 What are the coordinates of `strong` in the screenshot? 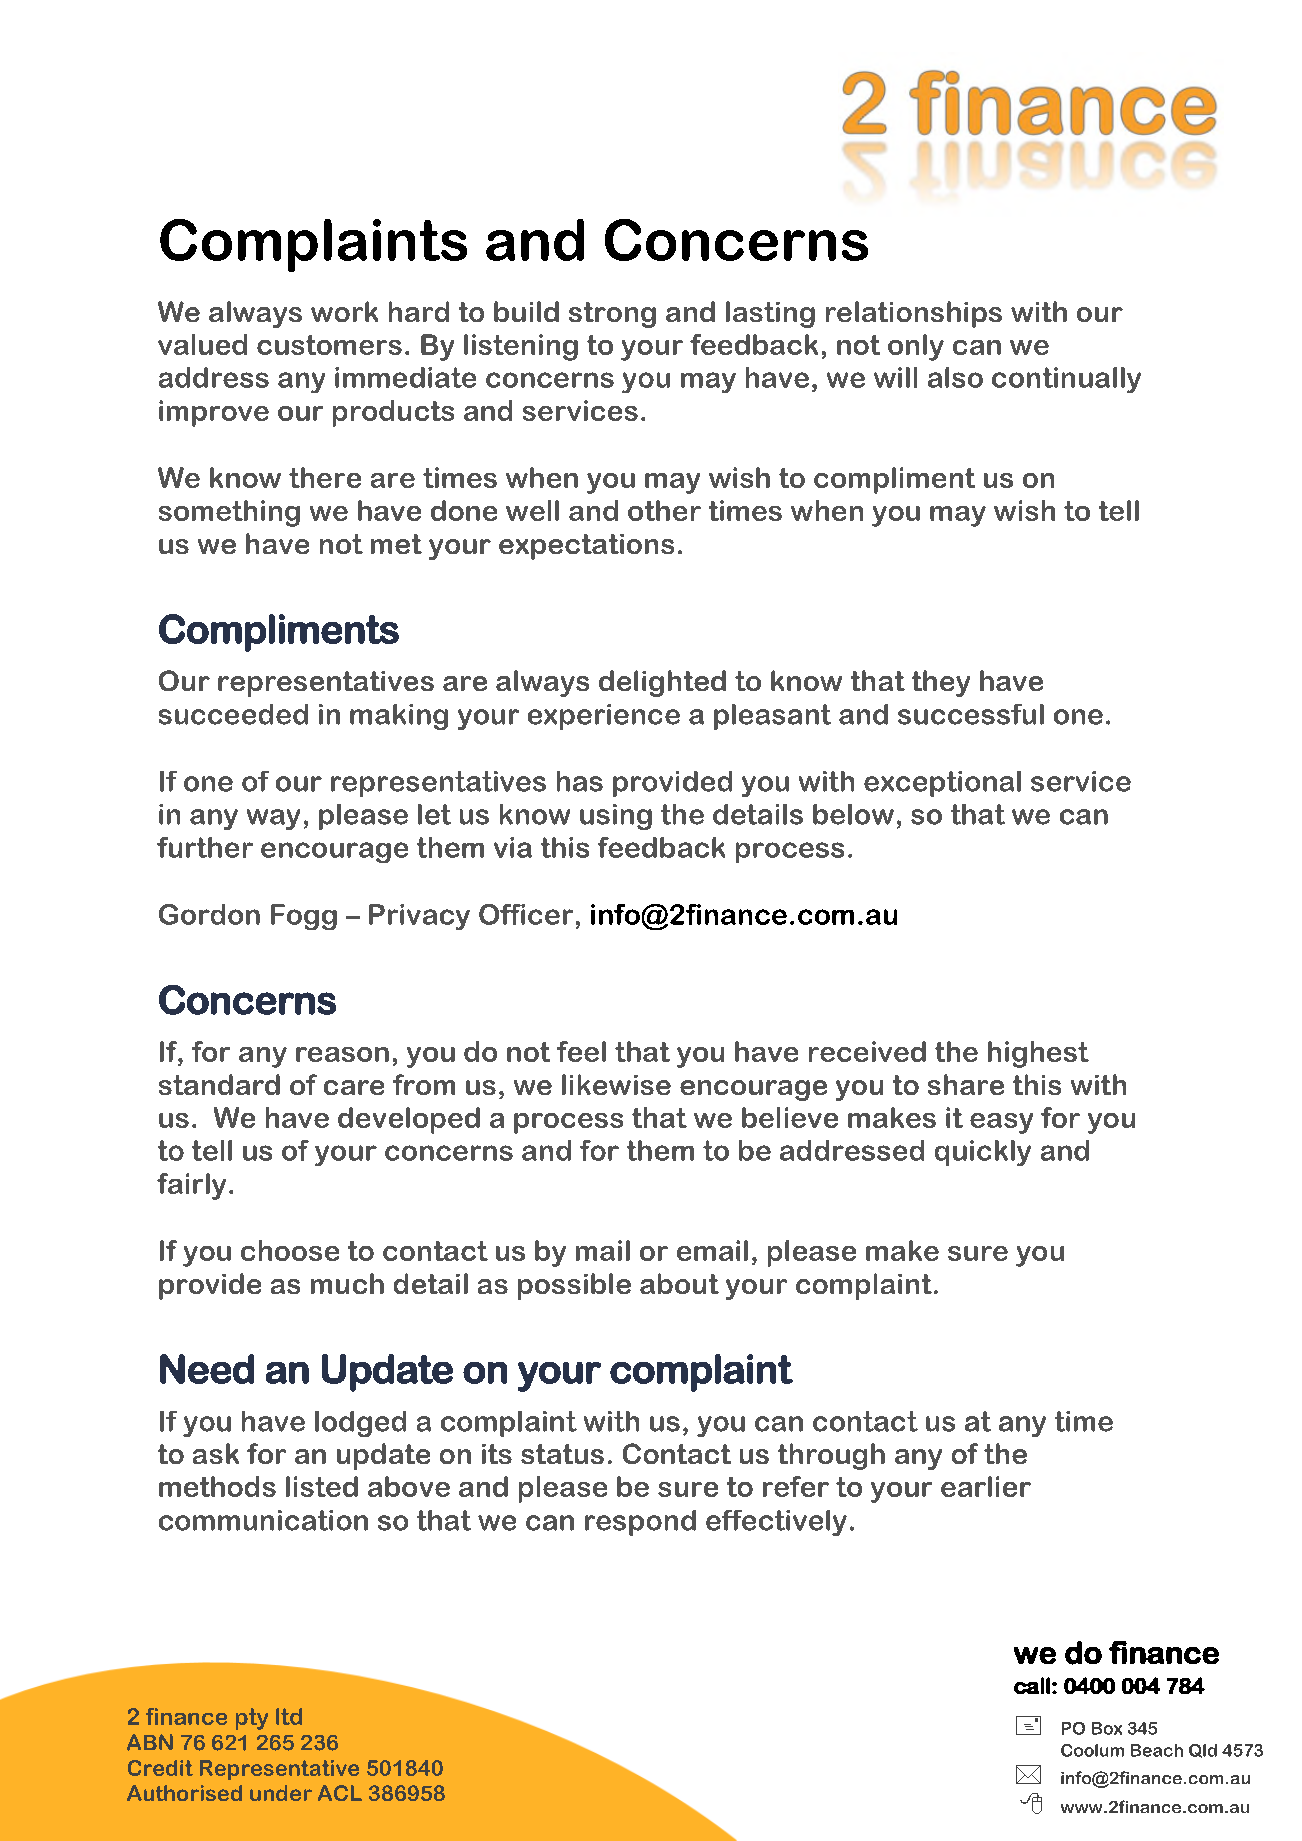 It's located at (612, 315).
